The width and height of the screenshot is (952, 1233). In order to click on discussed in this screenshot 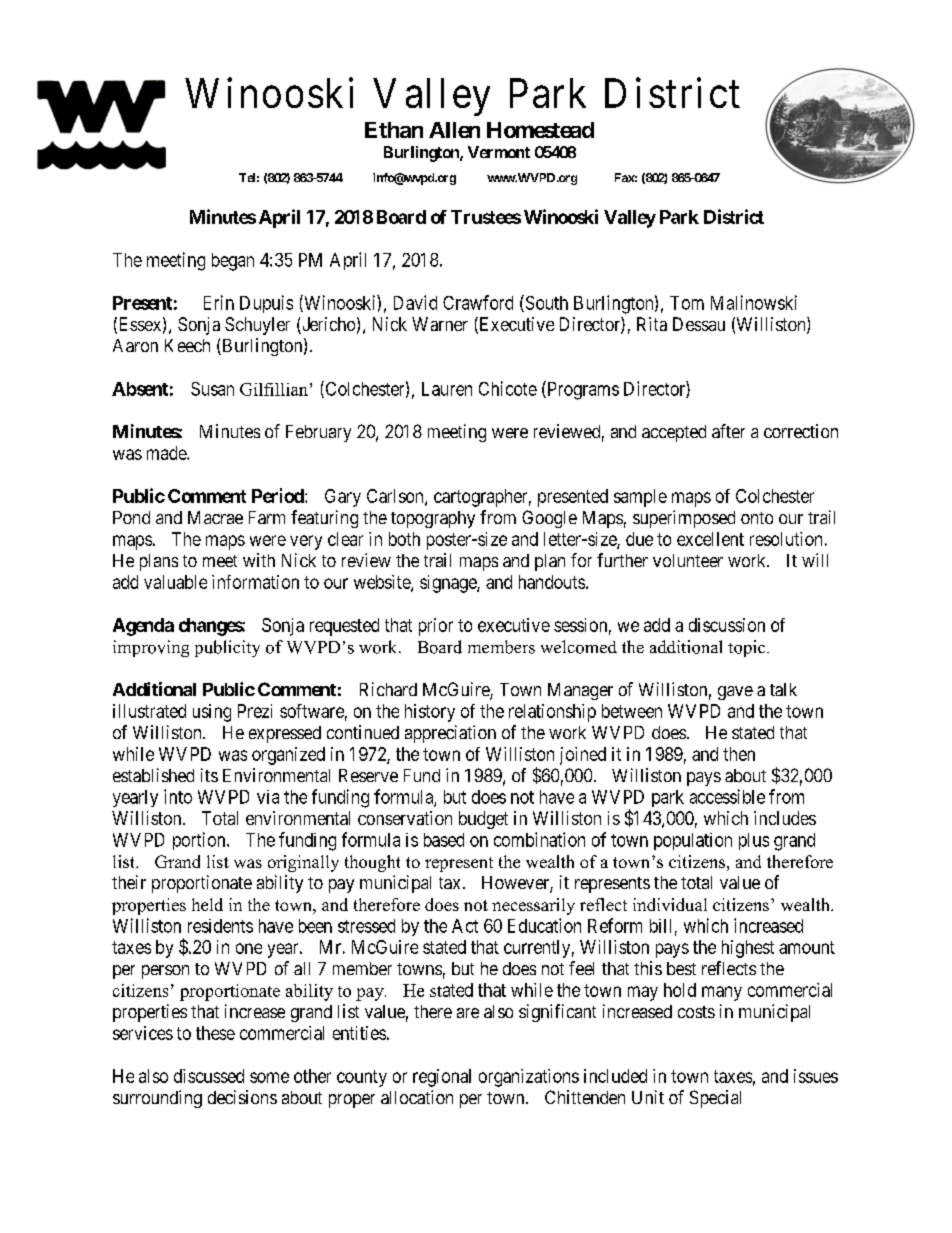, I will do `click(209, 1076)`.
